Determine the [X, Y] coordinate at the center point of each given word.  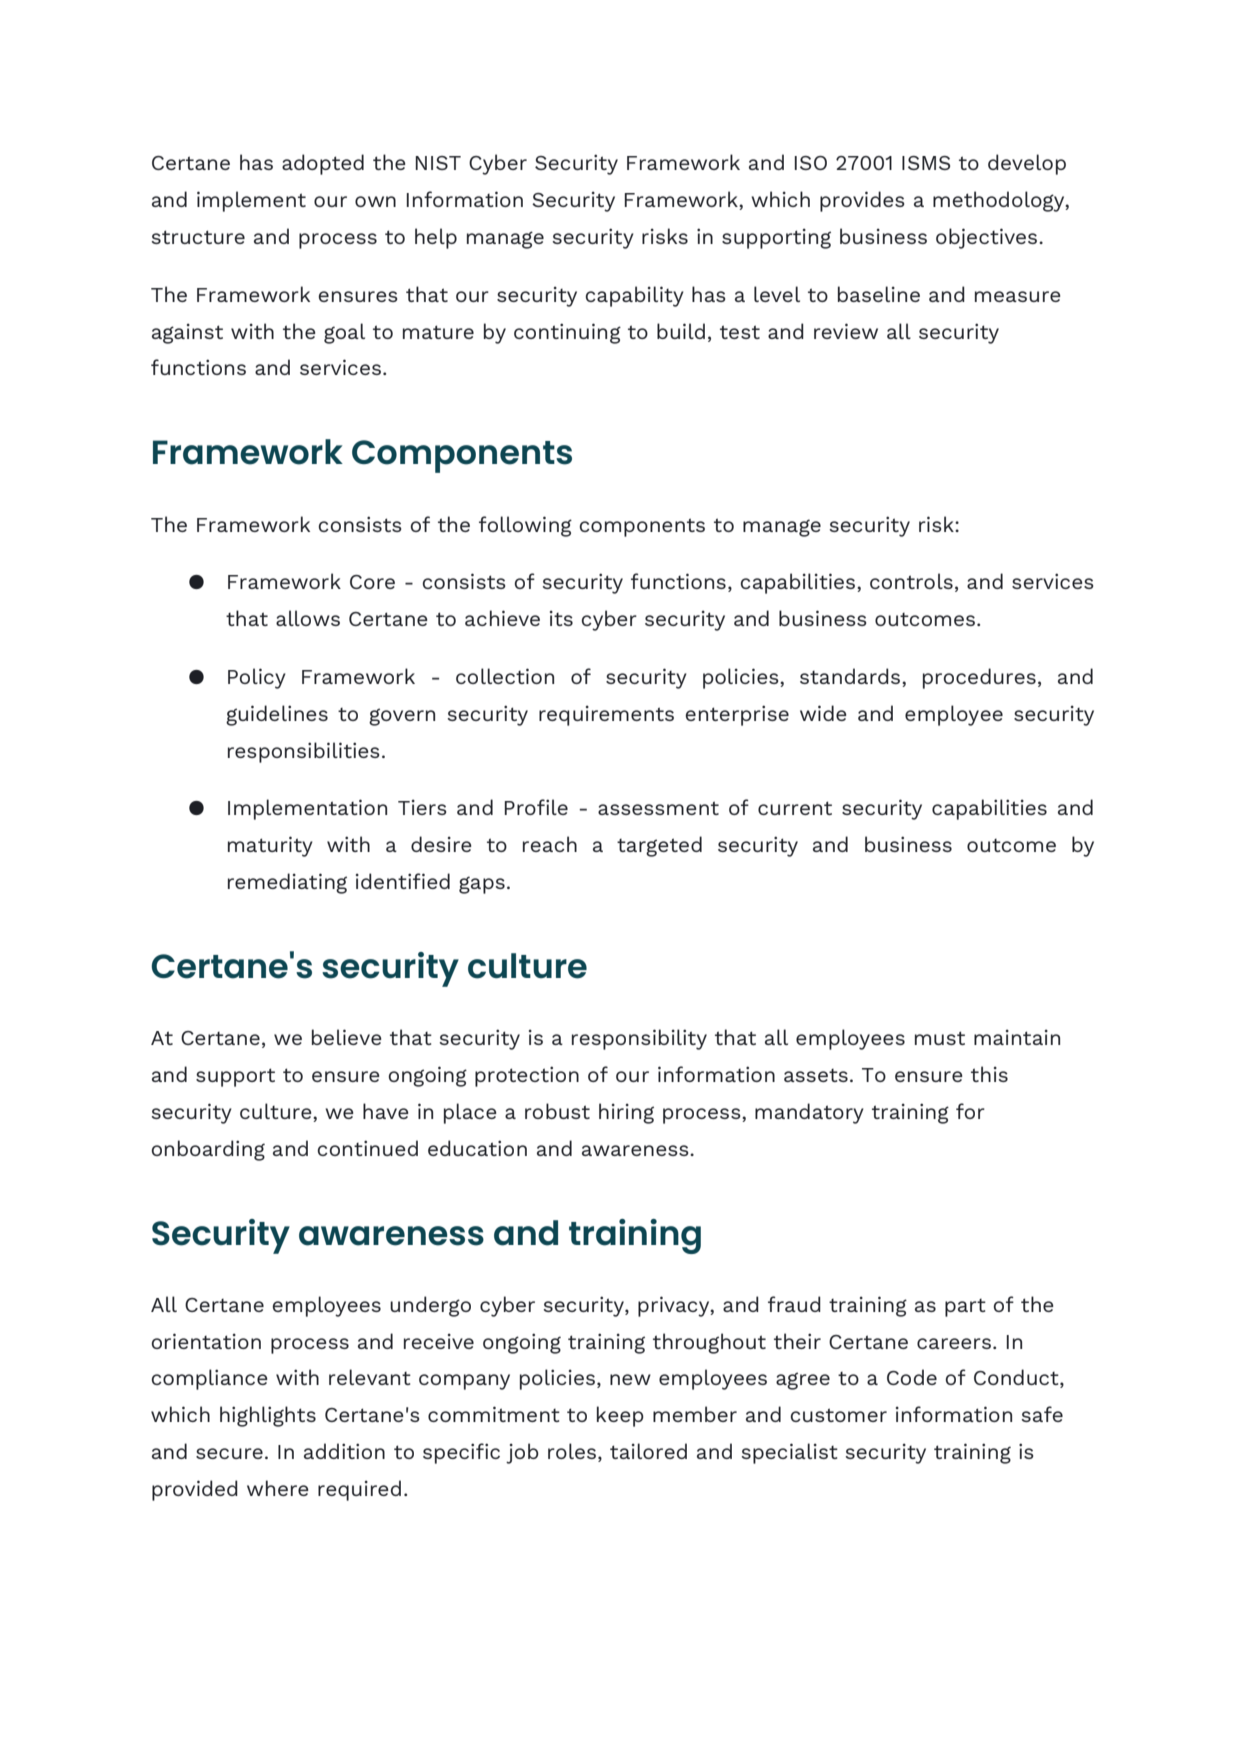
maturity [270, 846]
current [795, 808]
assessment [658, 808]
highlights [268, 1416]
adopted [323, 164]
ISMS [926, 163]
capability [634, 296]
